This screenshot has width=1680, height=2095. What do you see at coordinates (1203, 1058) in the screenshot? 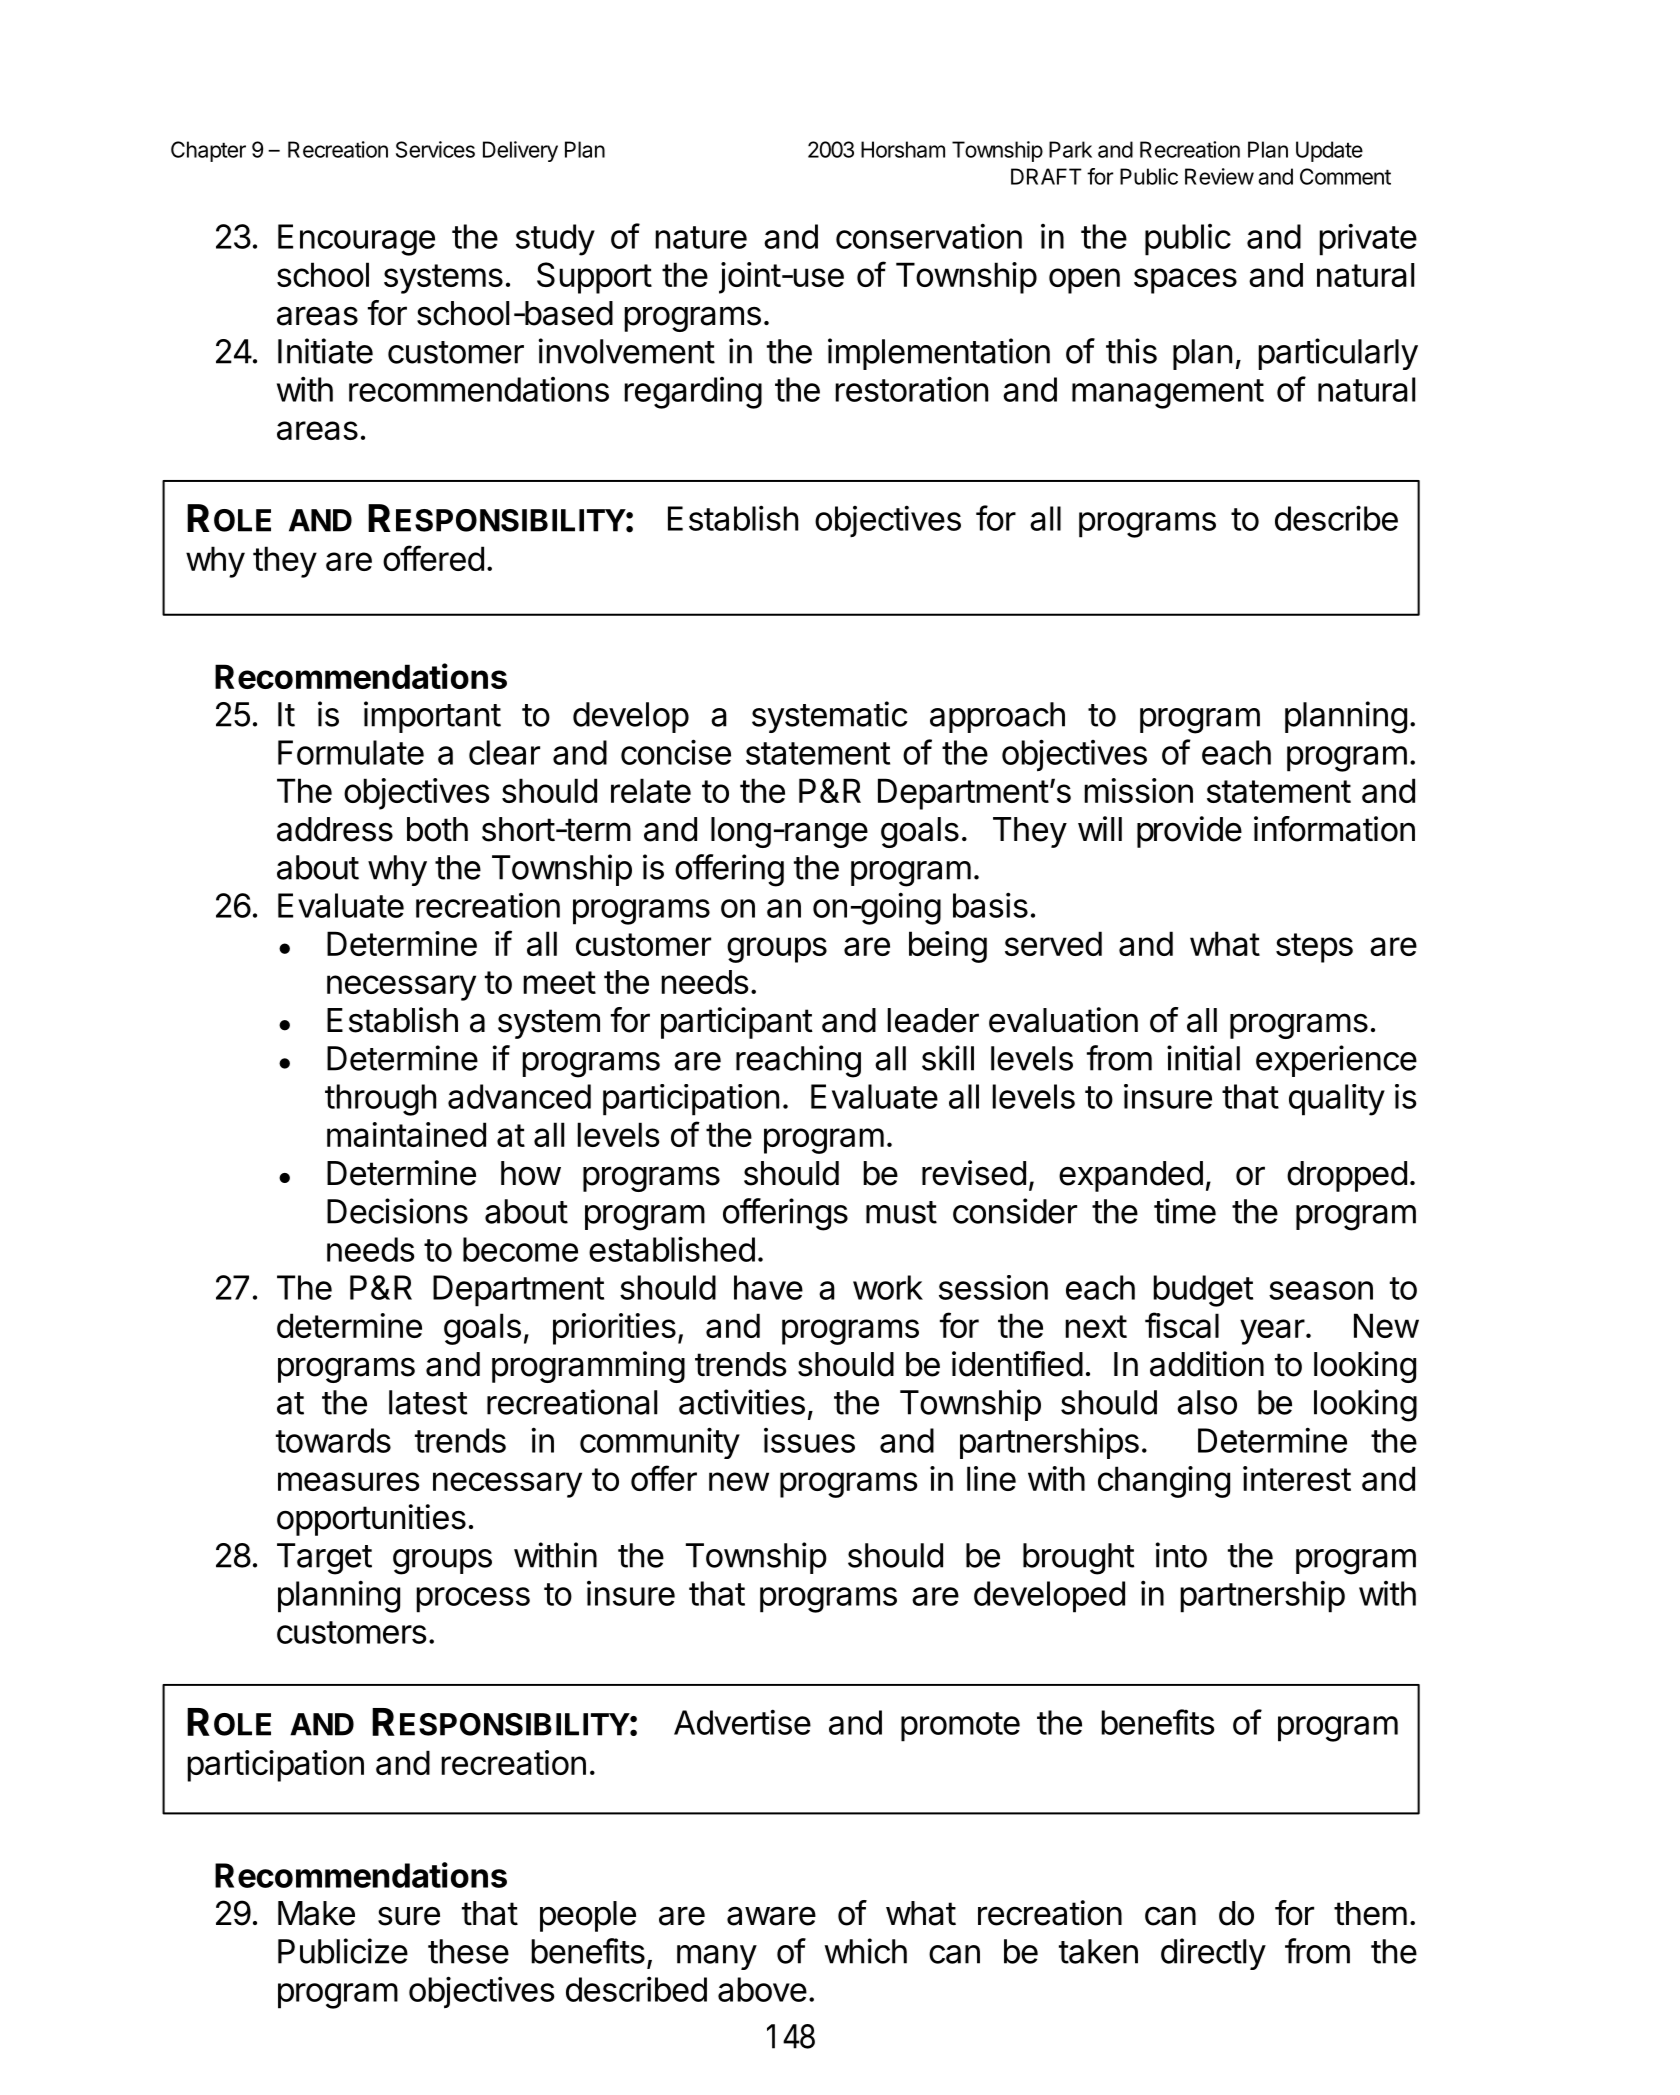
I see `initial` at bounding box center [1203, 1058].
